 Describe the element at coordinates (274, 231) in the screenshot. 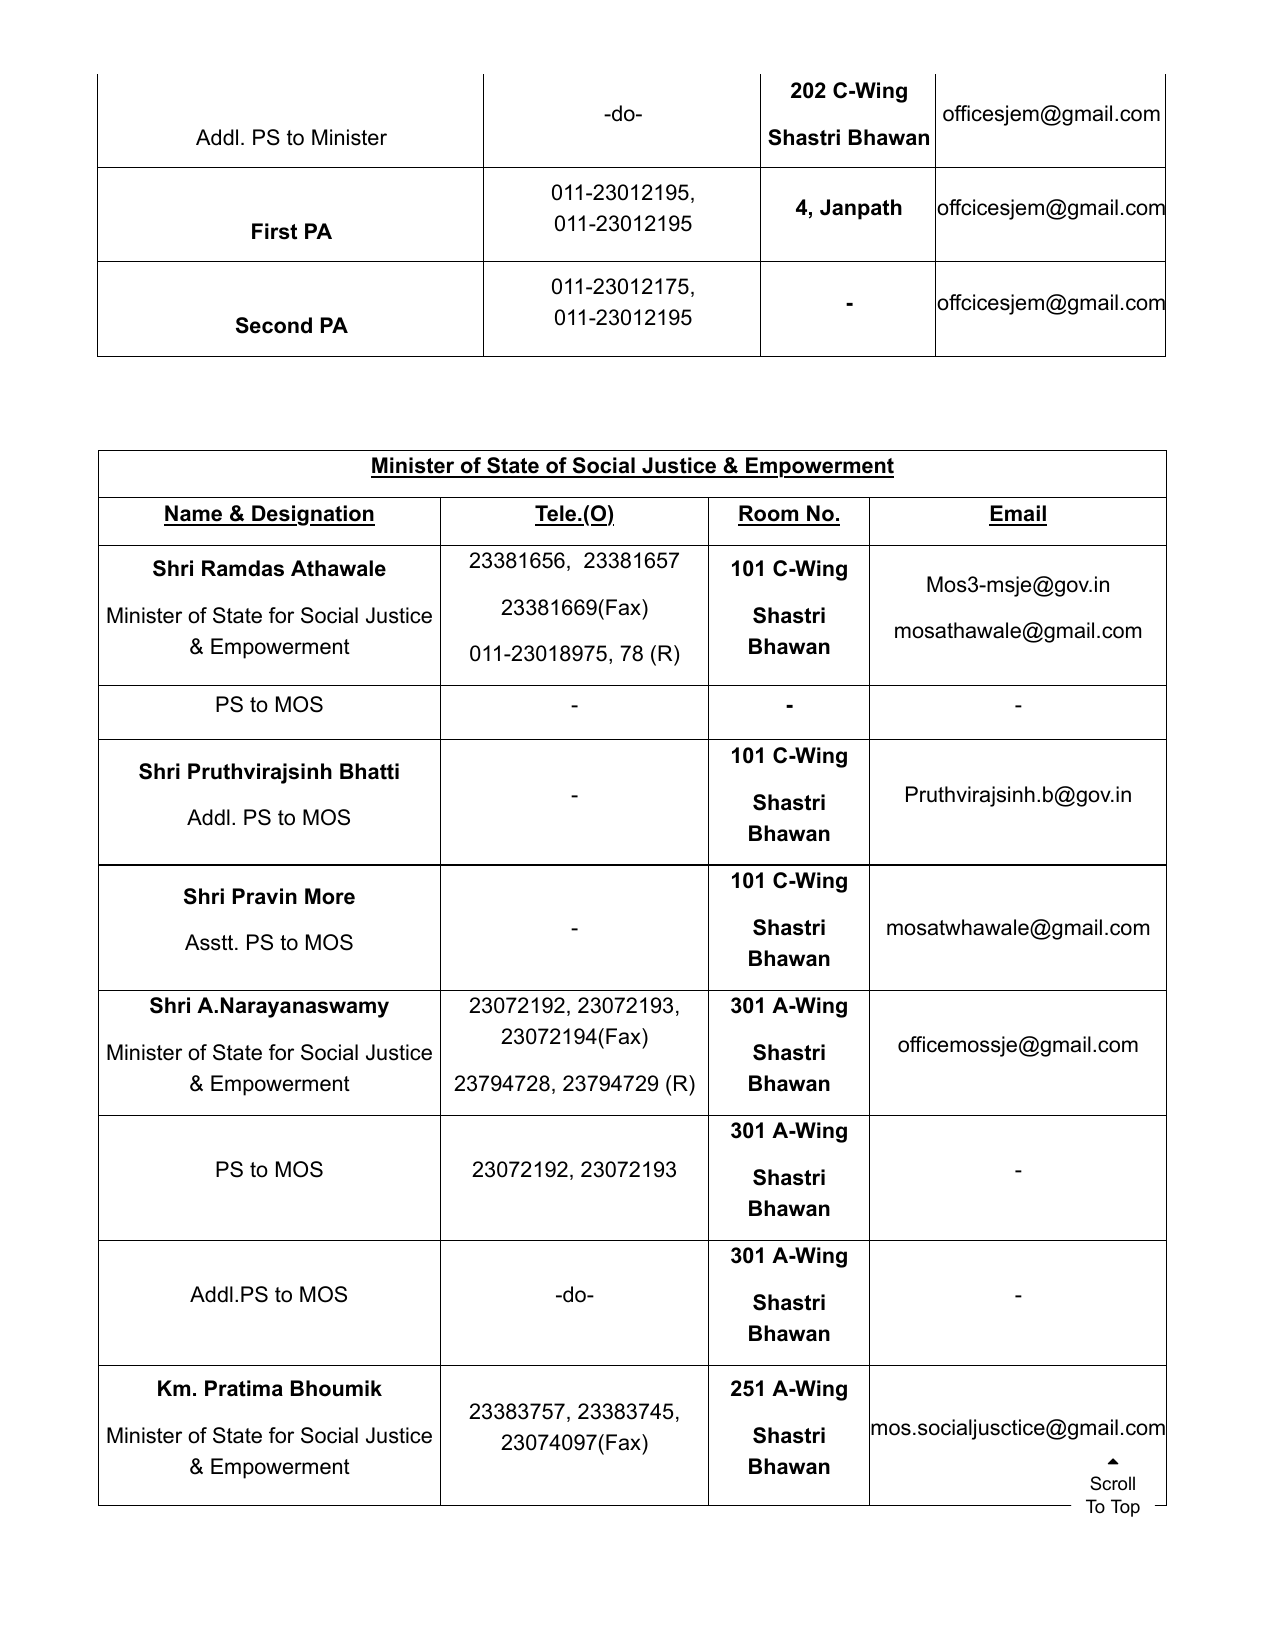

I see `First` at that location.
